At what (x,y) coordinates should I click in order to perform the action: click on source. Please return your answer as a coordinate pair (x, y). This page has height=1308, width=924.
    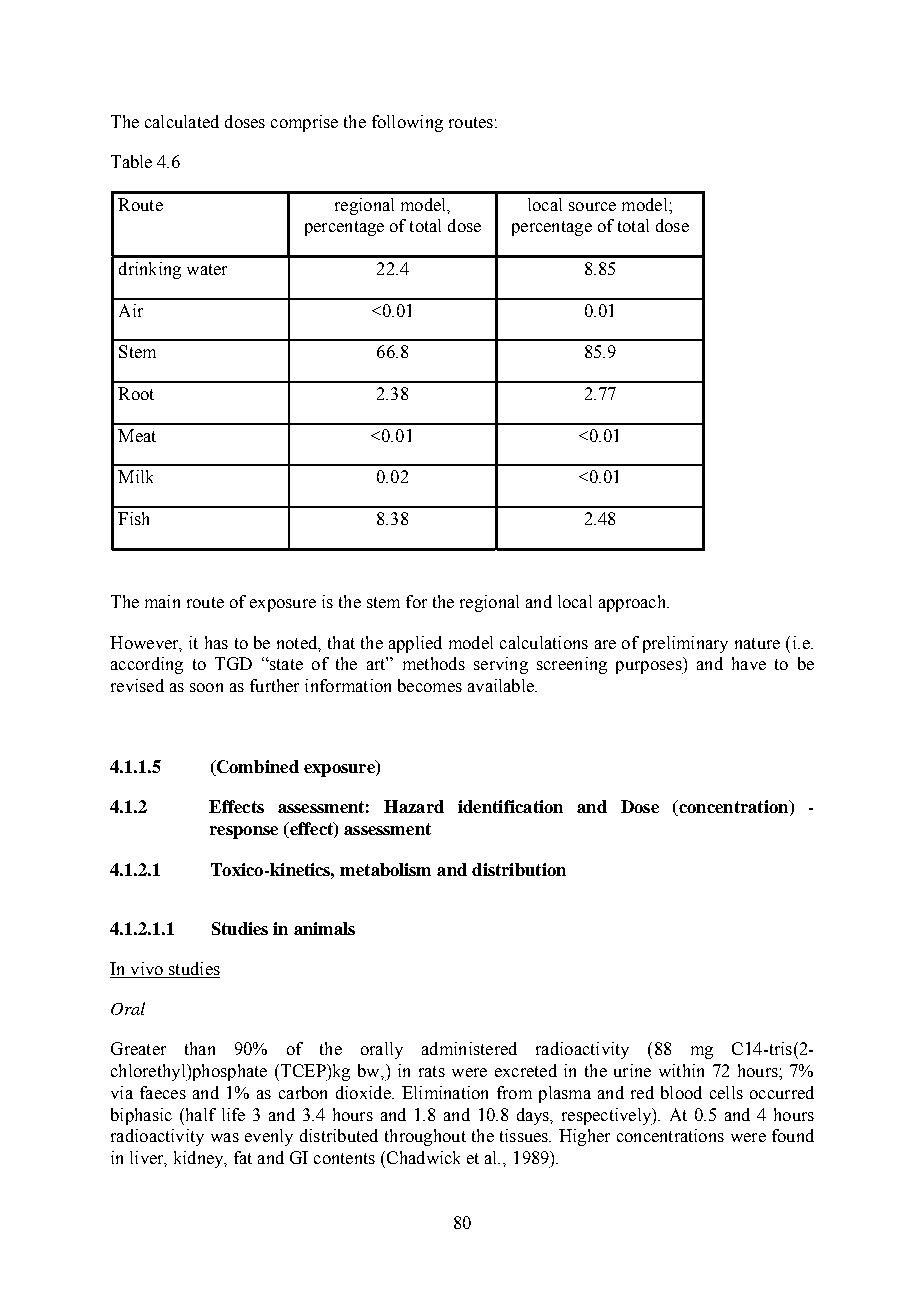
    Looking at the image, I should click on (592, 206).
